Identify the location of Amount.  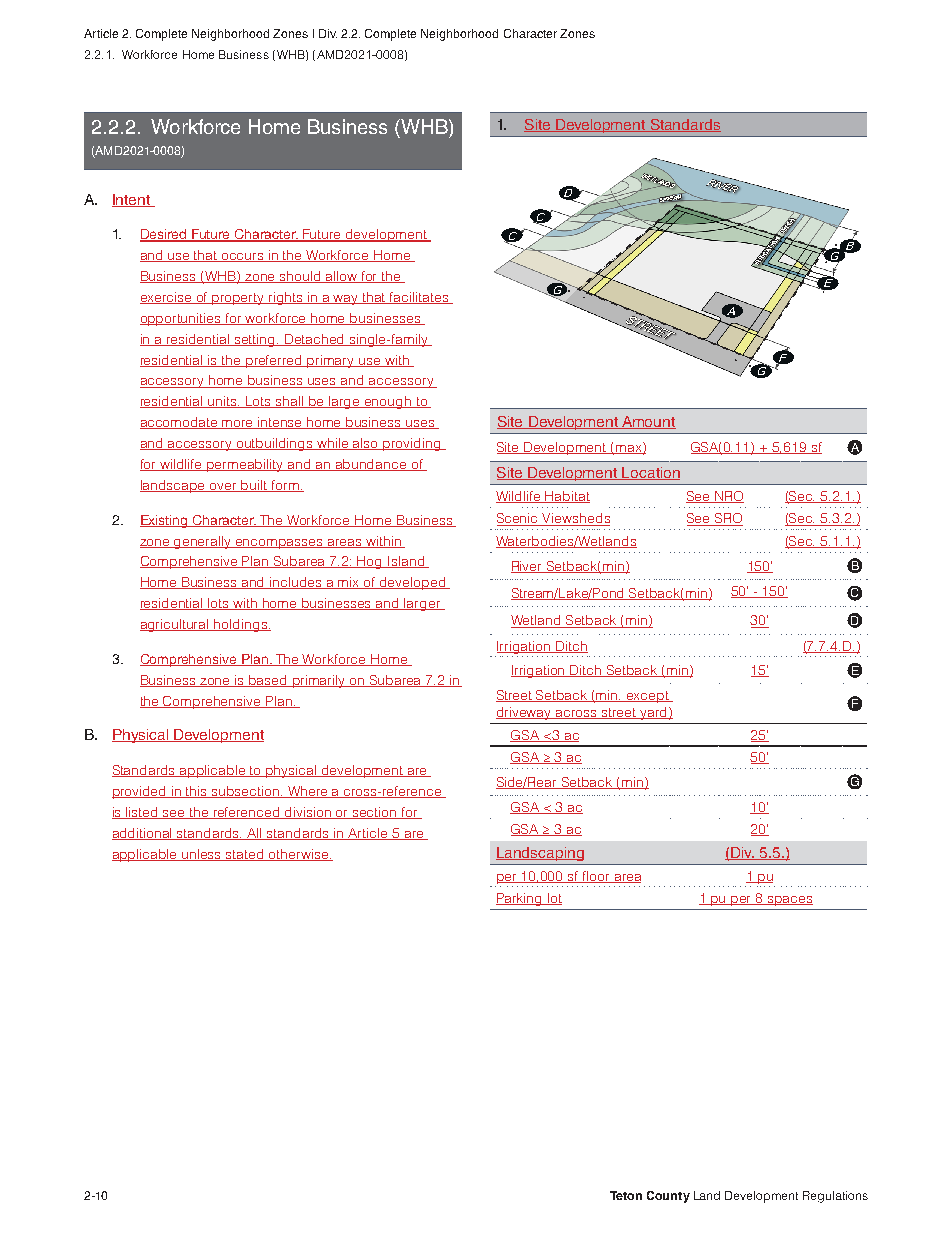
(648, 422).
